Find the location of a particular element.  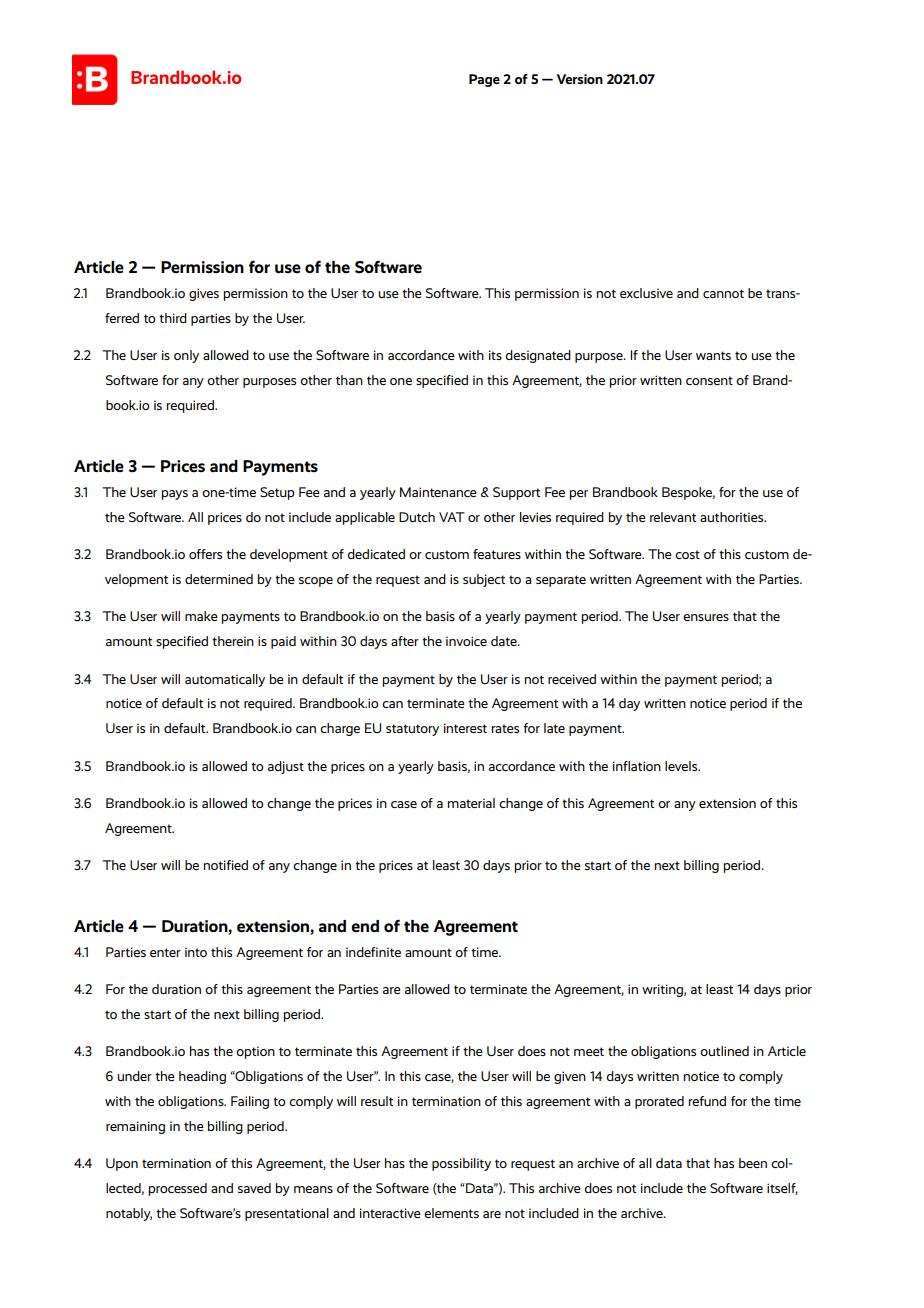

Page is located at coordinates (484, 80).
